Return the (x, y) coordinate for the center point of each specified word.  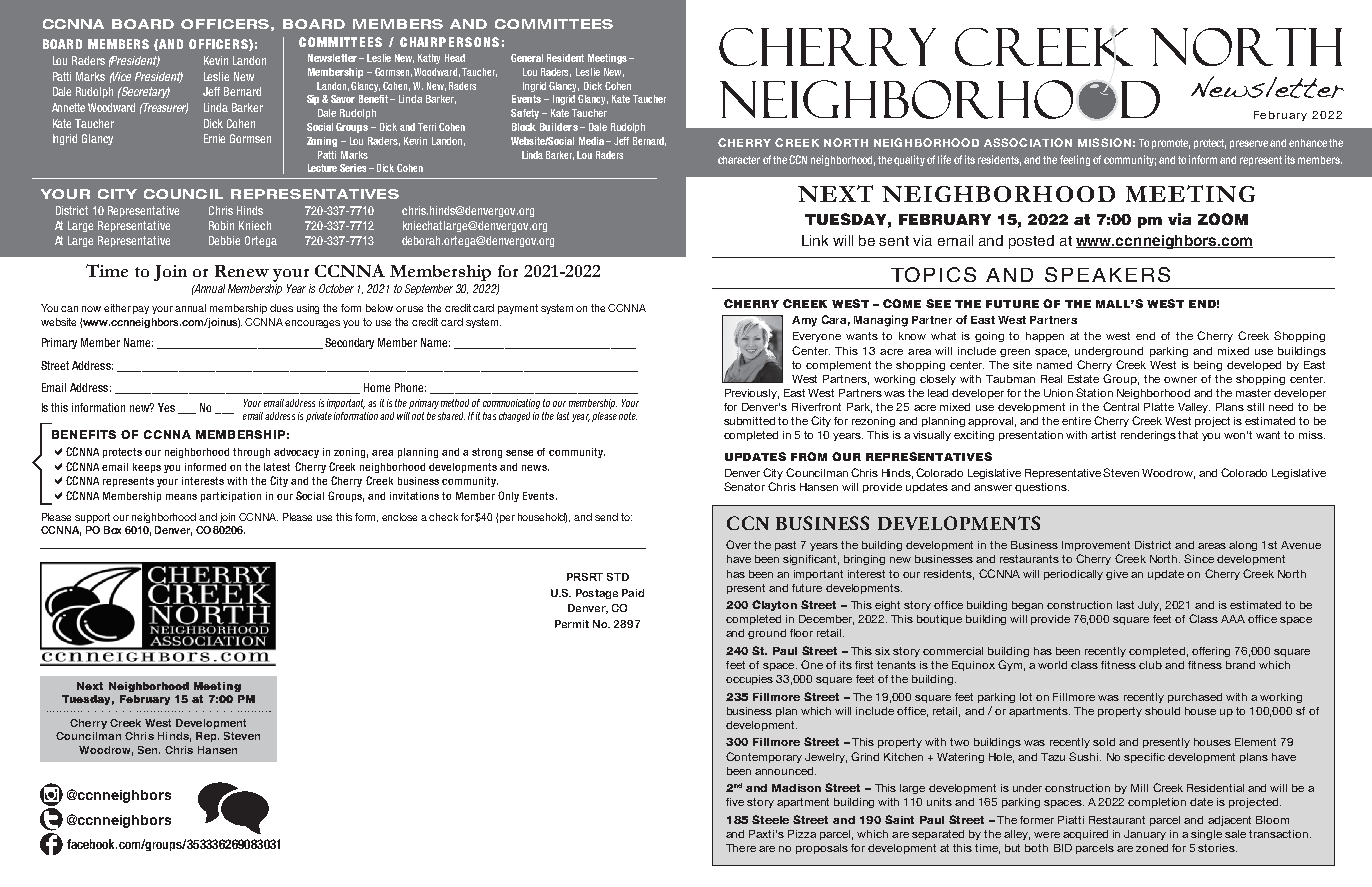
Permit (572, 624)
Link (815, 240)
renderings (1148, 436)
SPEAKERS (1107, 274)
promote (1171, 144)
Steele (770, 819)
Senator (744, 486)
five (735, 802)
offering (1211, 652)
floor (801, 633)
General (527, 58)
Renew (242, 271)
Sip (315, 100)
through (251, 453)
